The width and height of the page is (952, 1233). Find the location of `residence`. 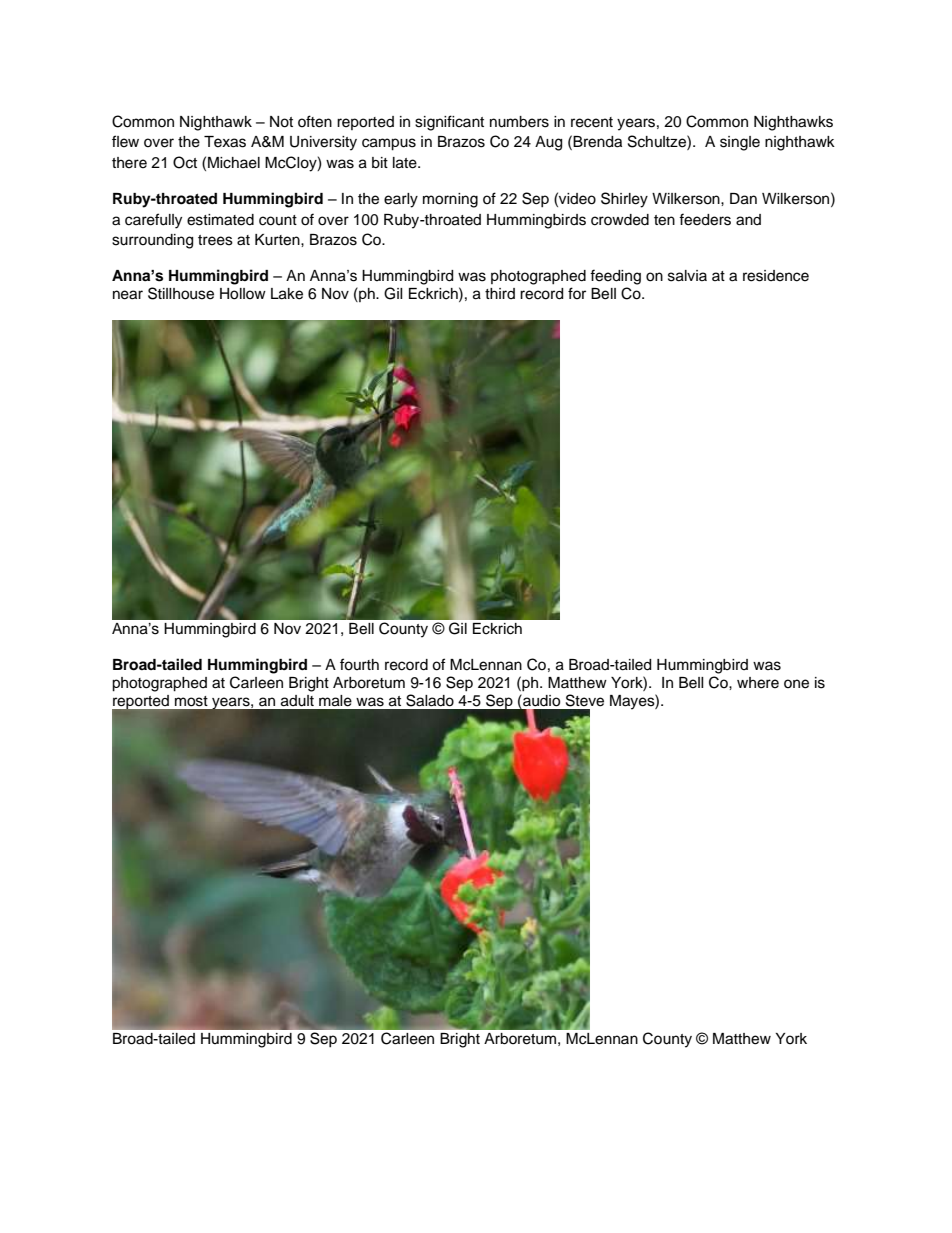

residence is located at coordinates (776, 276).
